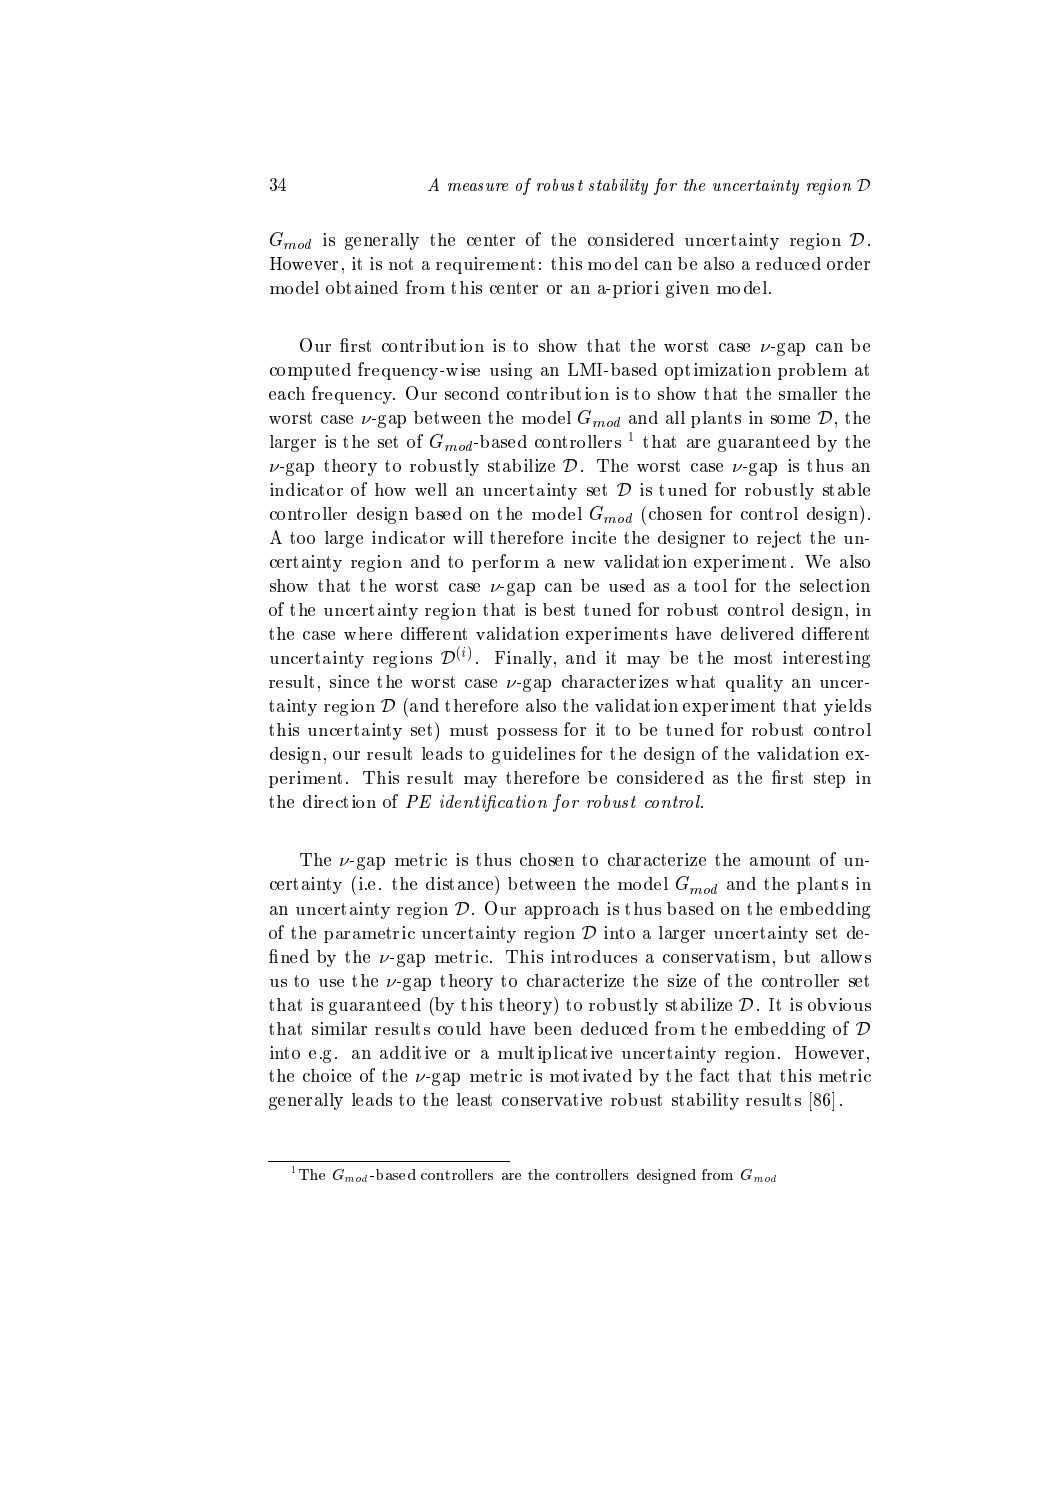 The image size is (1054, 1491). I want to click on motivated, so click(591, 1075).
